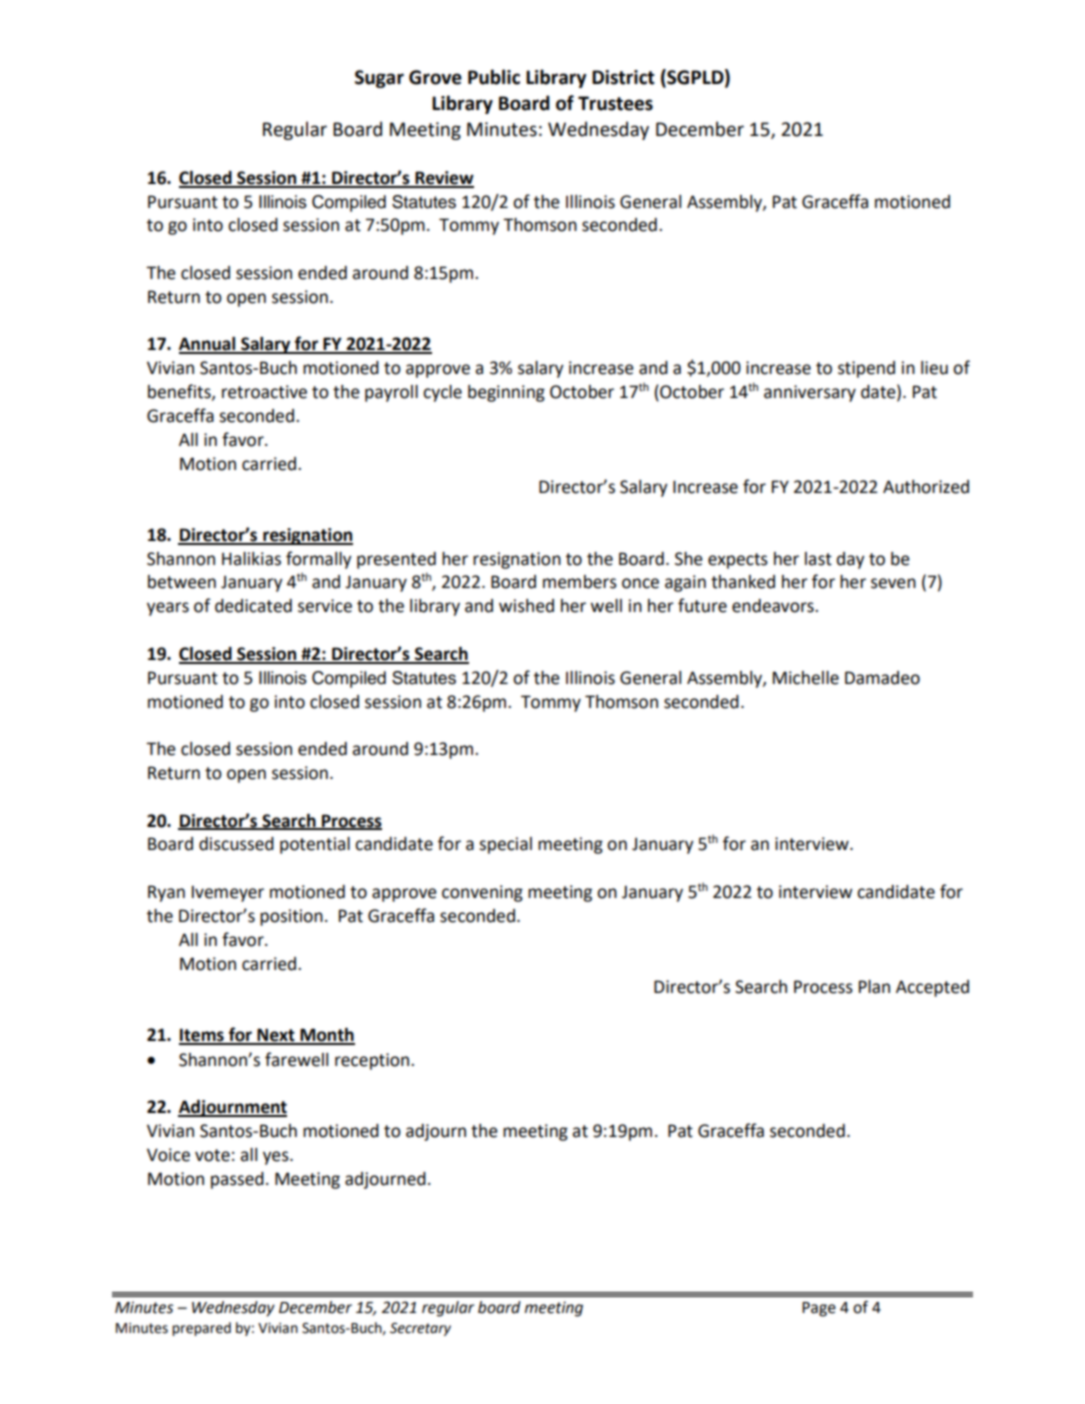 This screenshot has height=1404, width=1085. Describe the element at coordinates (615, 103) in the screenshot. I see `Trustees` at that location.
